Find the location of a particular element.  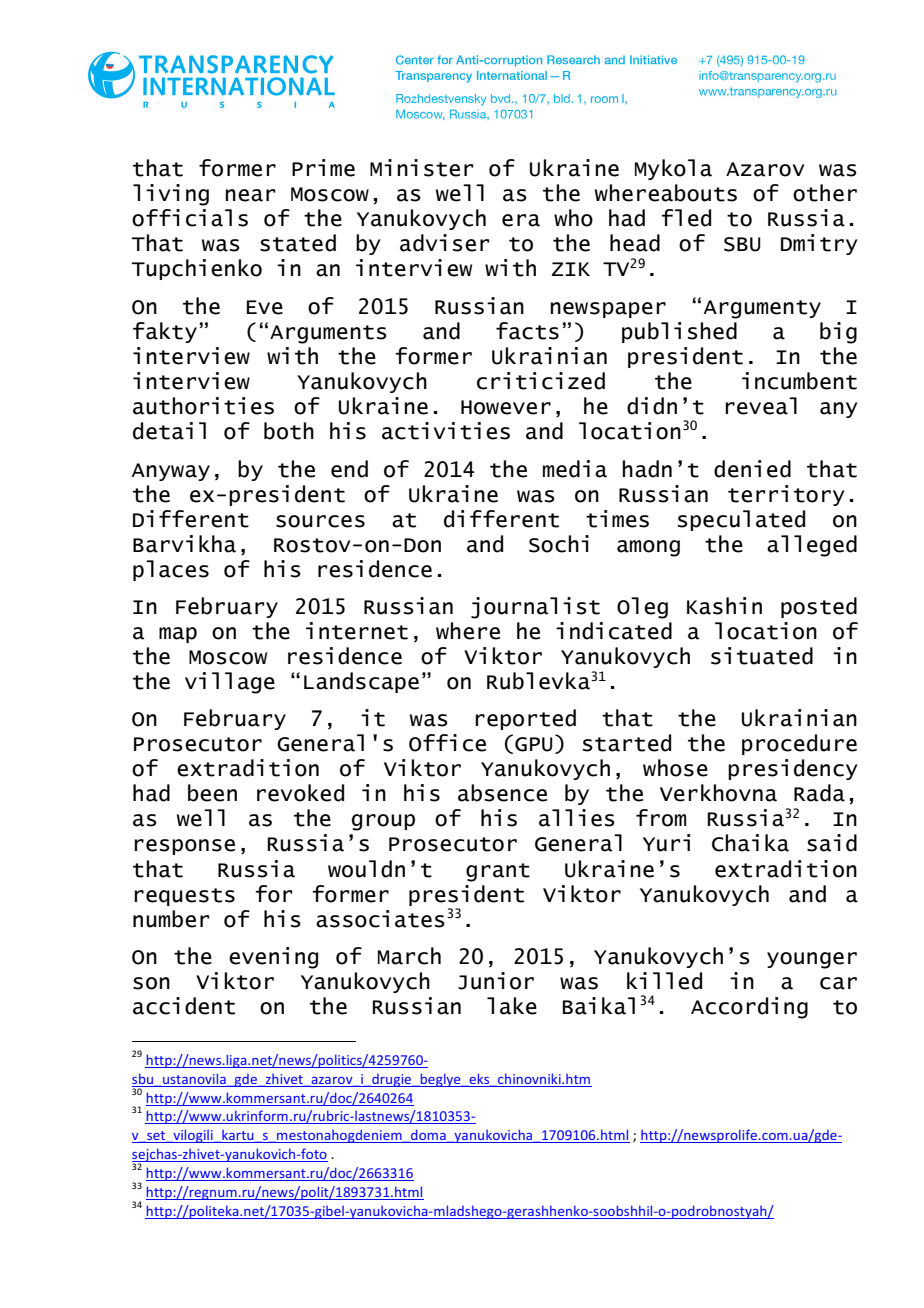

activities is located at coordinates (446, 431).
